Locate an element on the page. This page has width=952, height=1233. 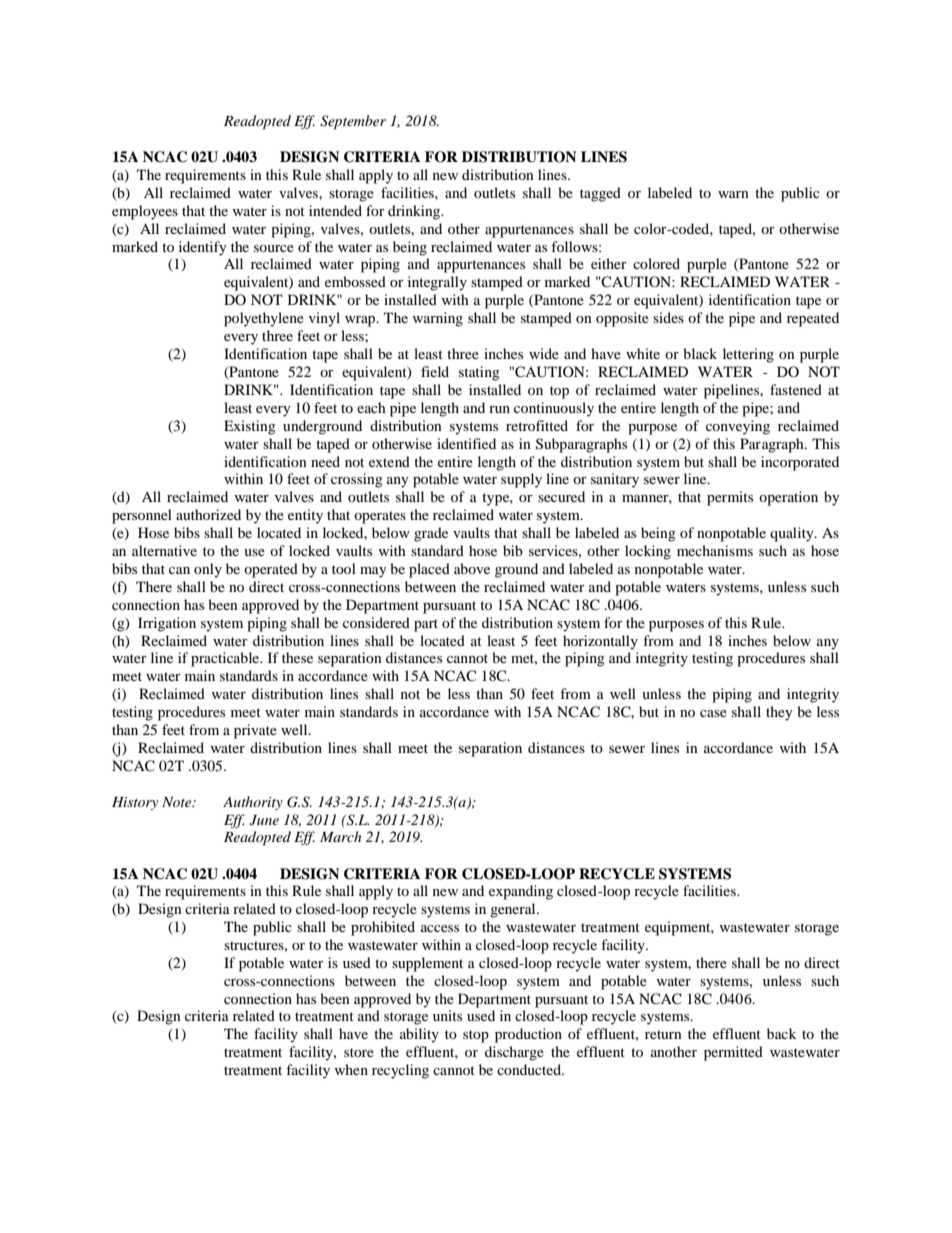
employees is located at coordinates (145, 212).
